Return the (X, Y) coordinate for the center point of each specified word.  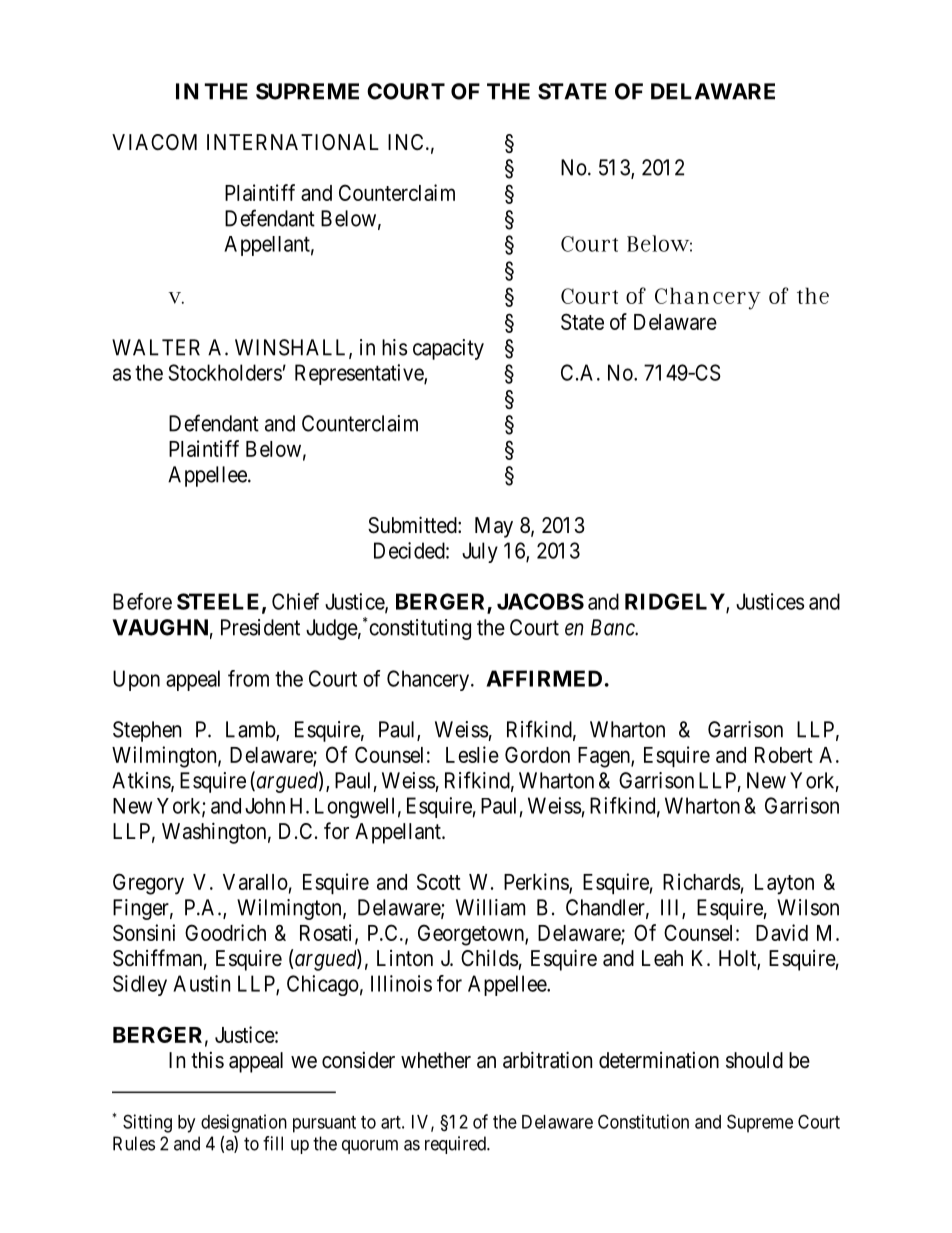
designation (244, 1123)
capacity (448, 349)
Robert (784, 755)
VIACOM (154, 142)
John (265, 806)
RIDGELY (676, 602)
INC (405, 142)
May (494, 527)
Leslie (472, 754)
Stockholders (225, 372)
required (456, 1145)
